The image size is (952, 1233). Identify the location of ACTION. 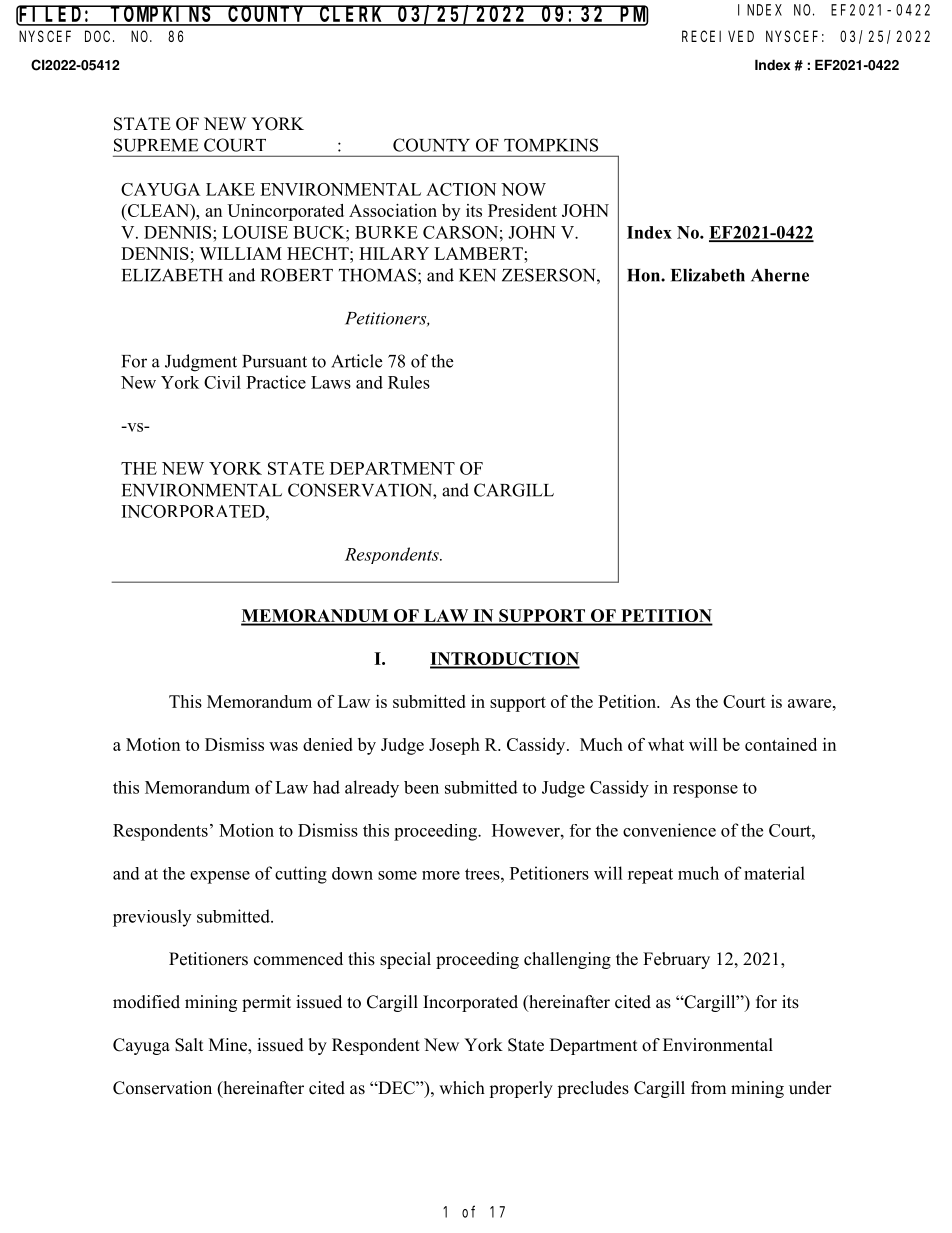
(461, 189).
